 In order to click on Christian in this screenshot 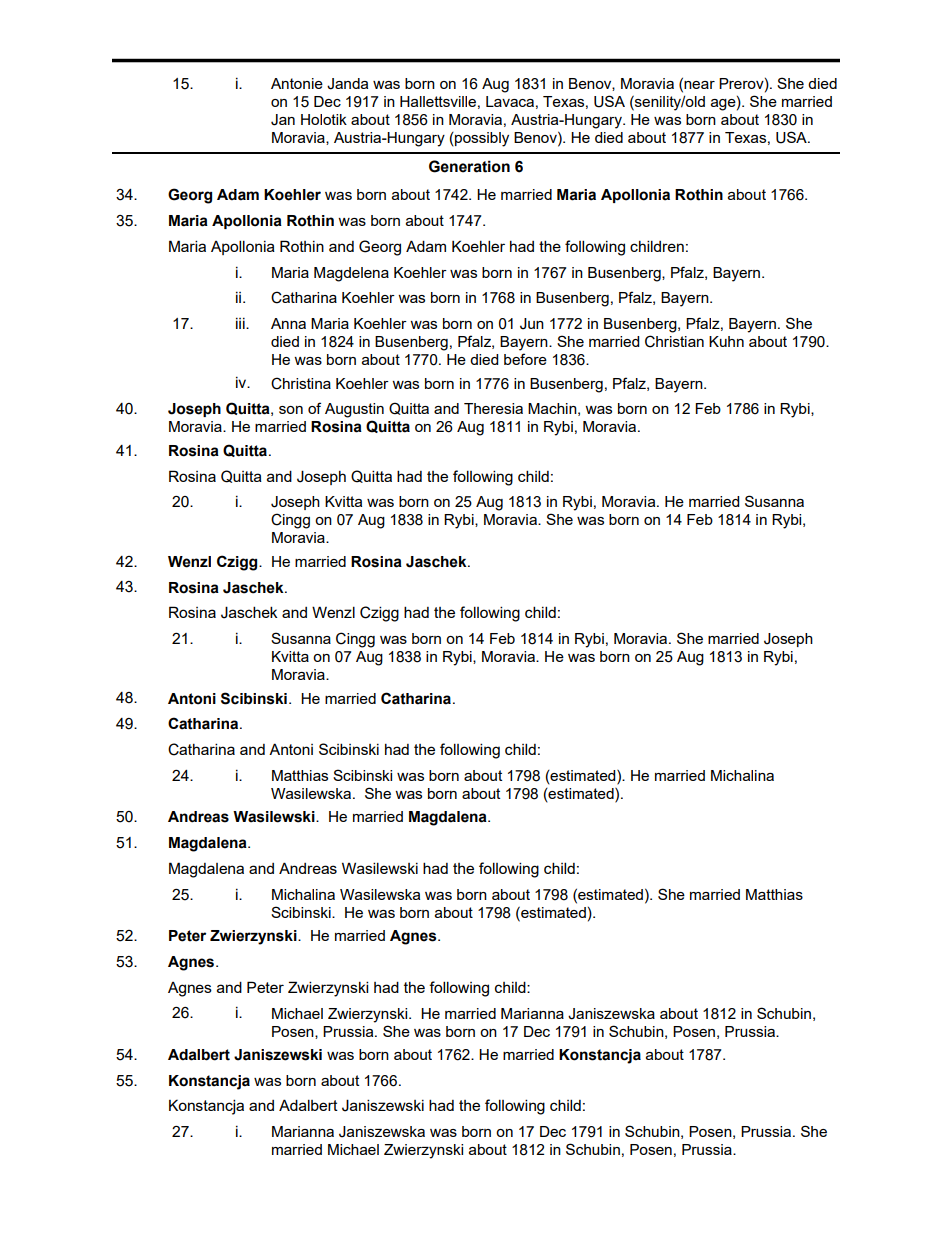, I will do `click(674, 341)`.
